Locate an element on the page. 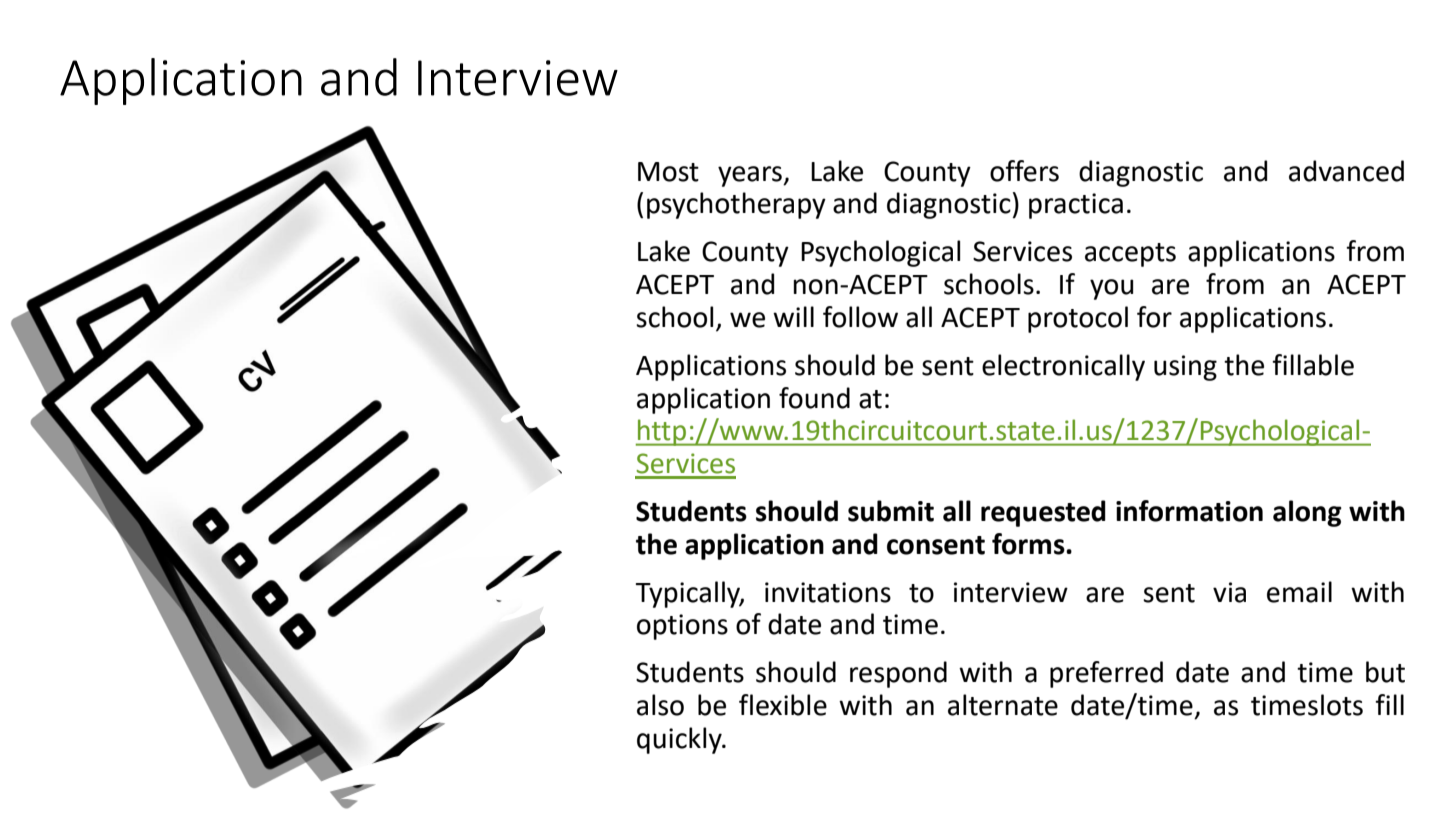 This page has height=819, width=1456. forms is located at coordinates (1029, 544).
